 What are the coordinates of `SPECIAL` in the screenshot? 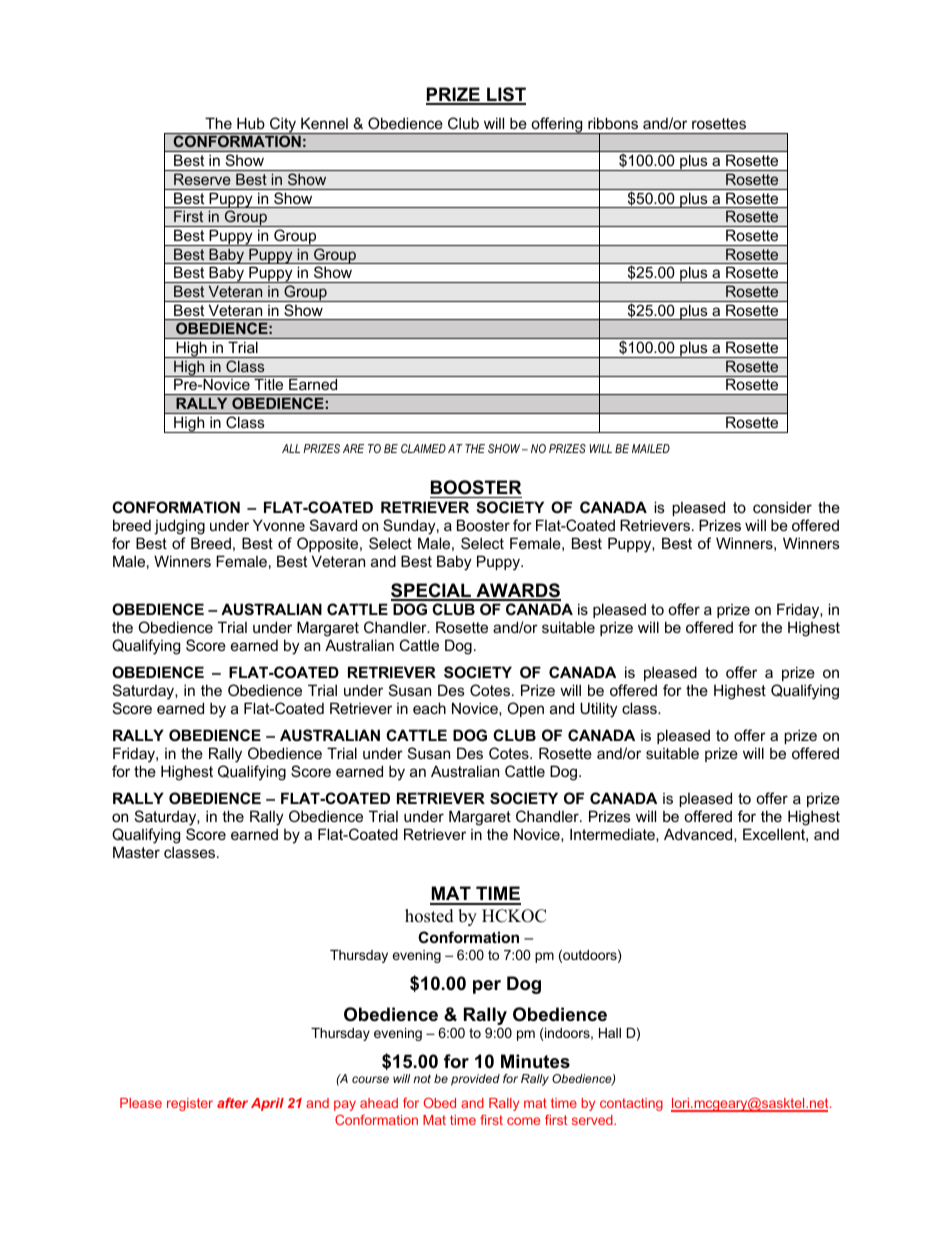 It's located at (432, 591).
